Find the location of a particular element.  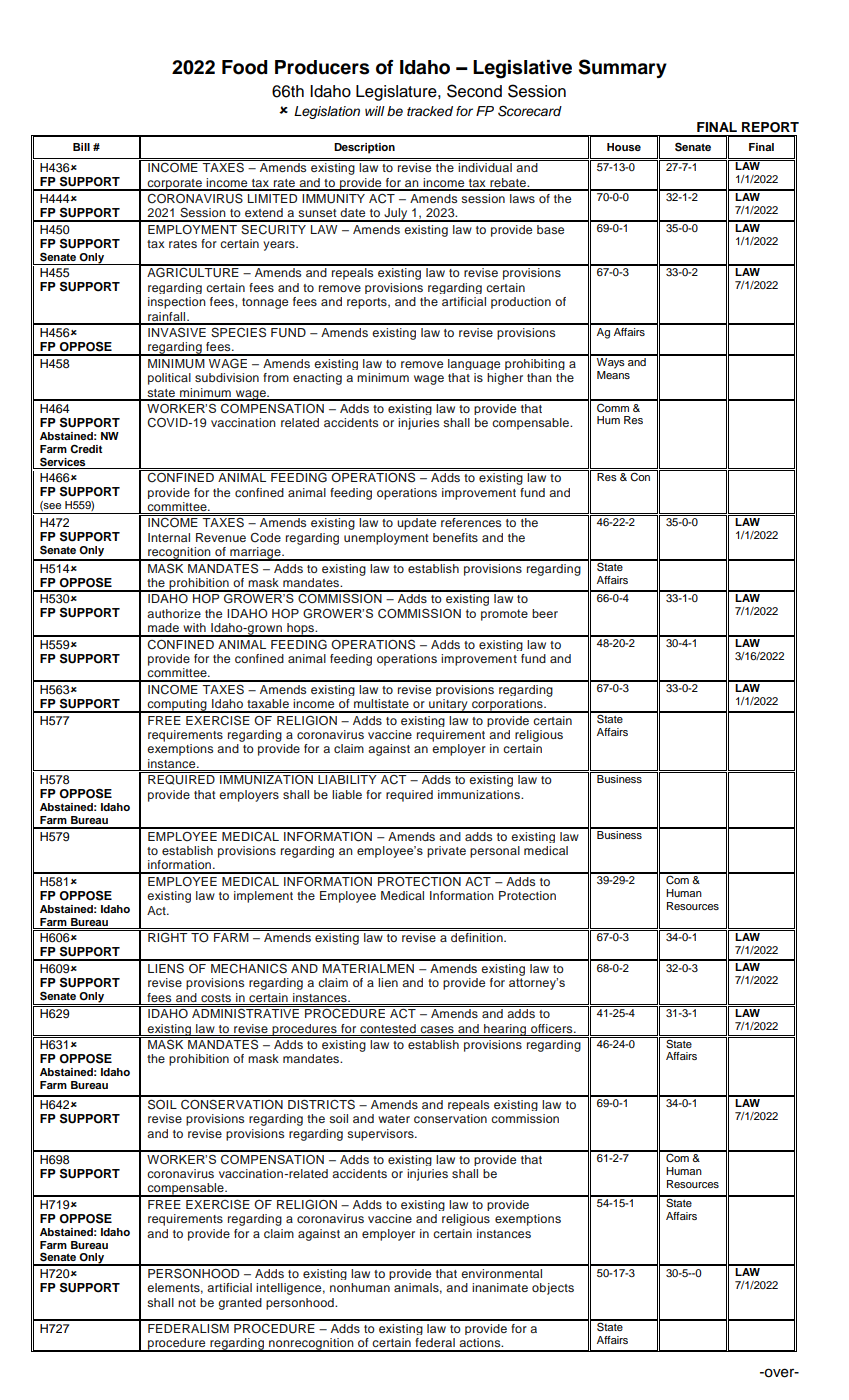

enacting is located at coordinates (317, 379).
